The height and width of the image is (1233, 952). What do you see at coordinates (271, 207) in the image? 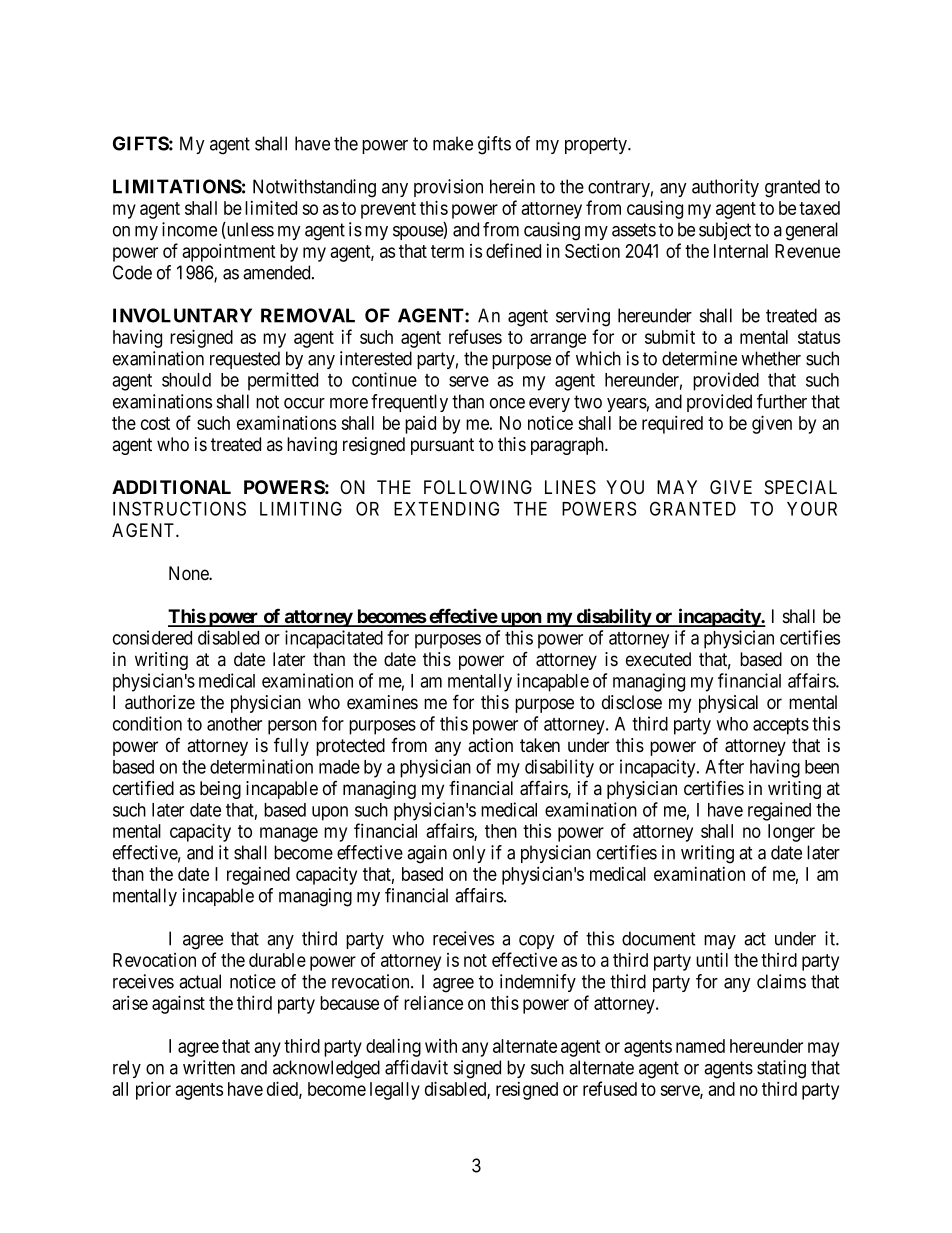
I see `limited` at bounding box center [271, 207].
